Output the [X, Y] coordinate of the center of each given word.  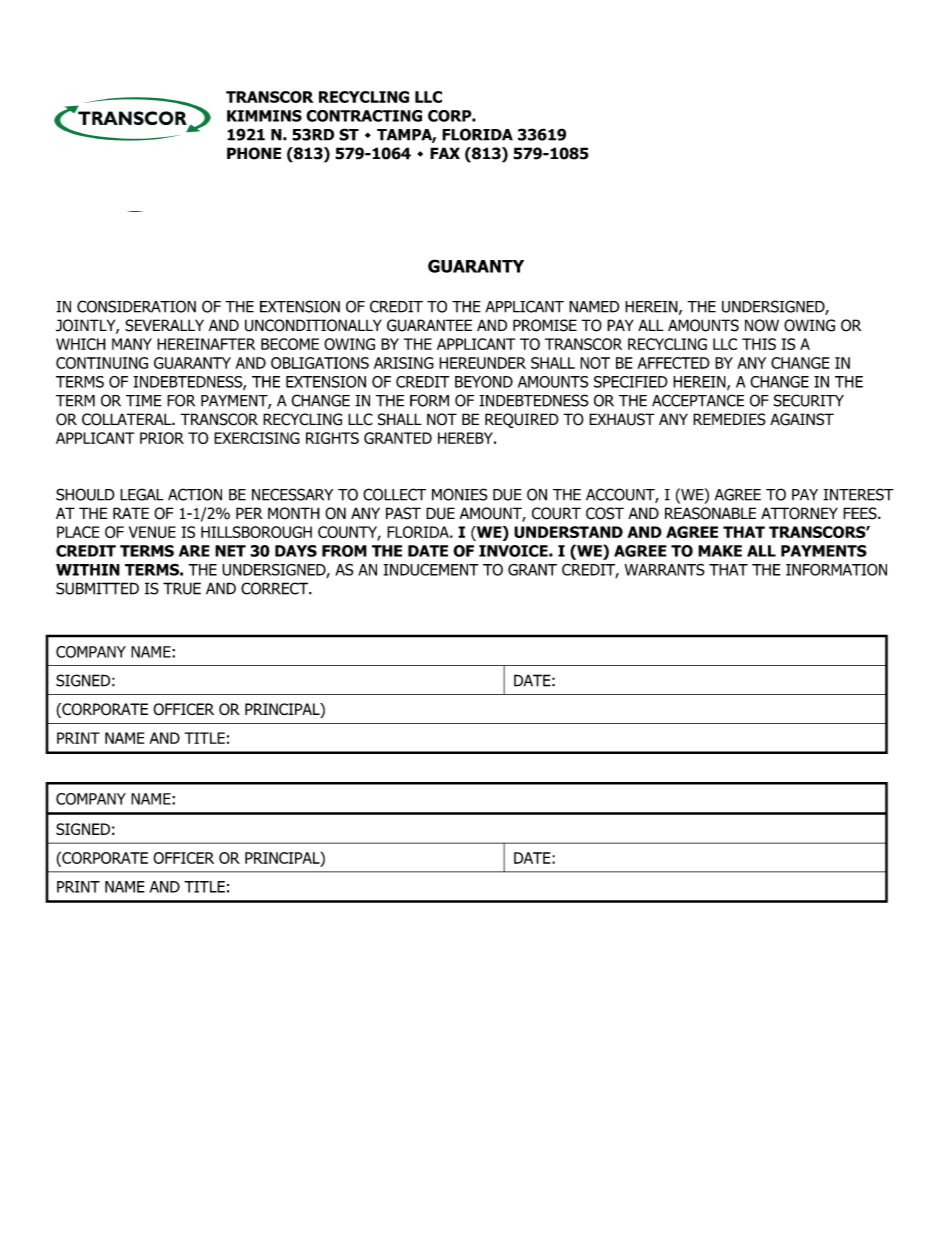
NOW [762, 325]
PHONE [254, 153]
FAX [445, 153]
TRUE [182, 588]
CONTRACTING [364, 116]
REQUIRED [522, 420]
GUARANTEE [429, 325]
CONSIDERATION [136, 306]
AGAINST [802, 419]
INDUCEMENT [431, 569]
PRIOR [162, 438]
